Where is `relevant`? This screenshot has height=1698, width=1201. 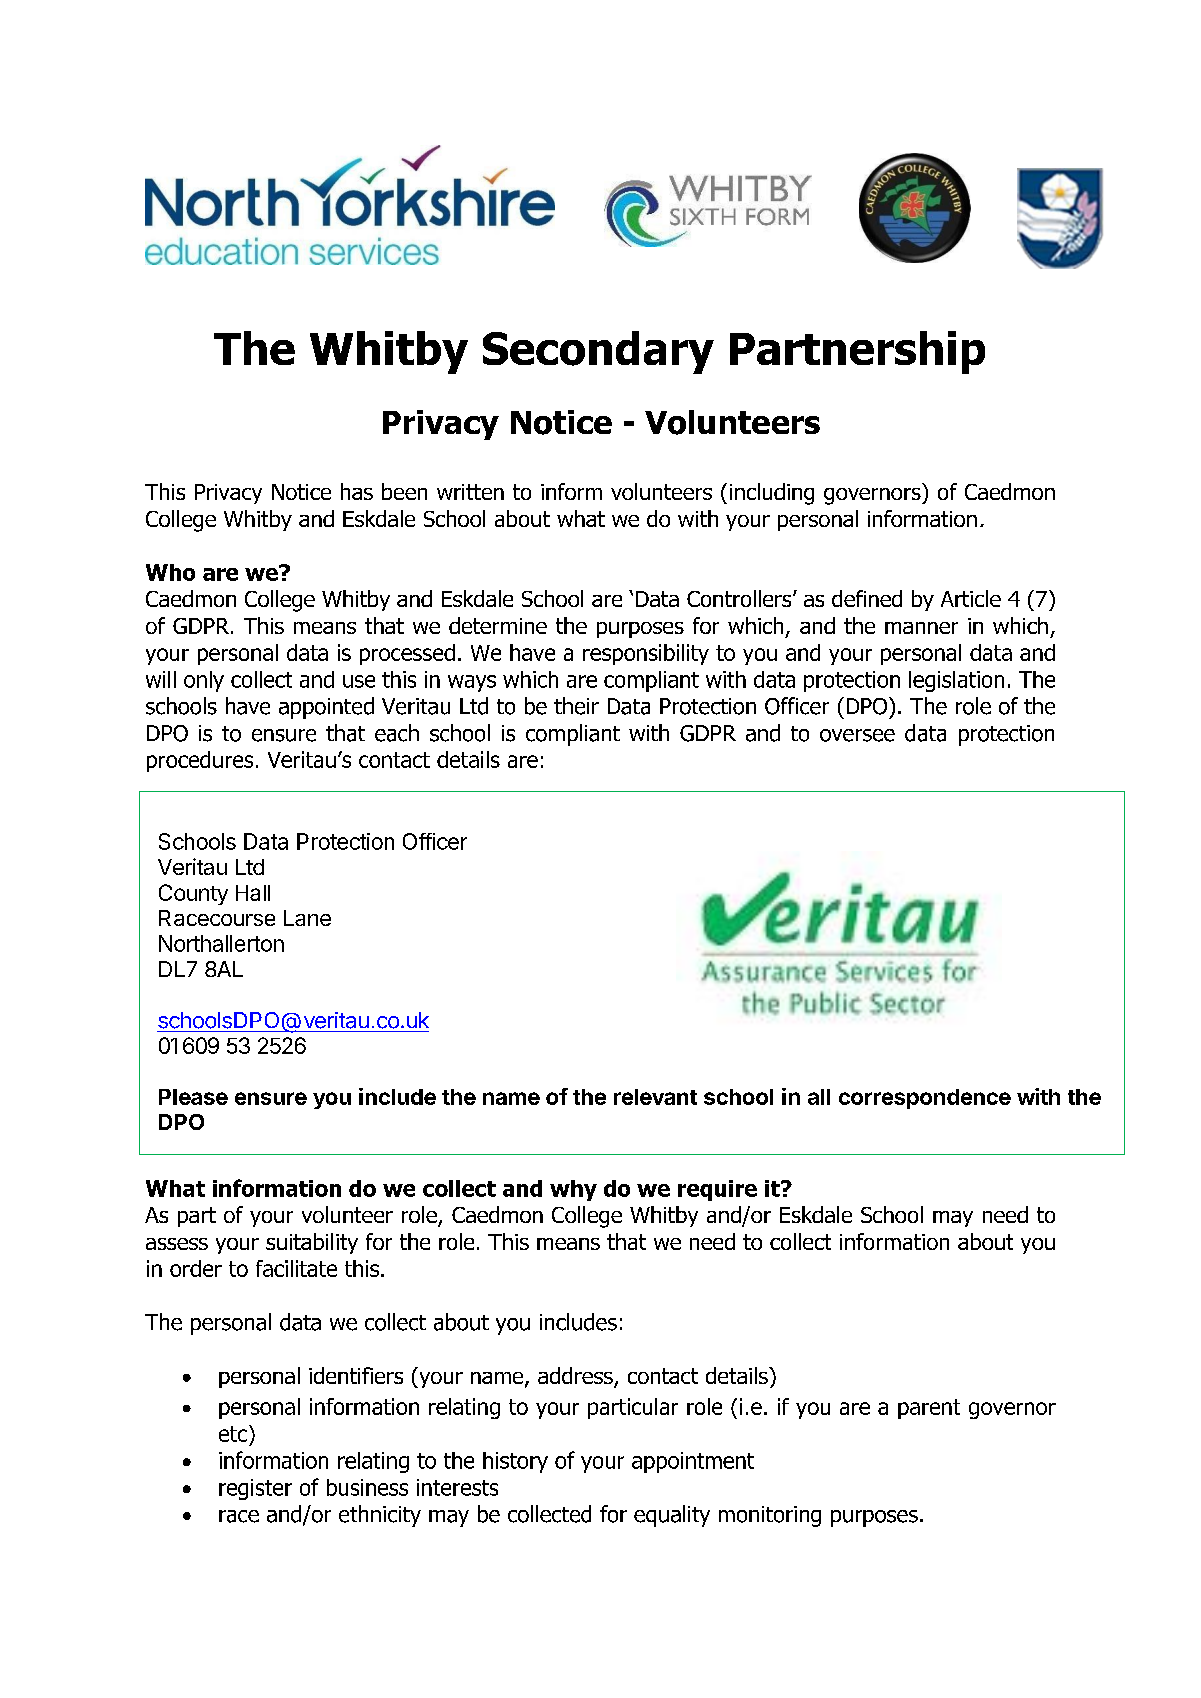 relevant is located at coordinates (655, 1097).
